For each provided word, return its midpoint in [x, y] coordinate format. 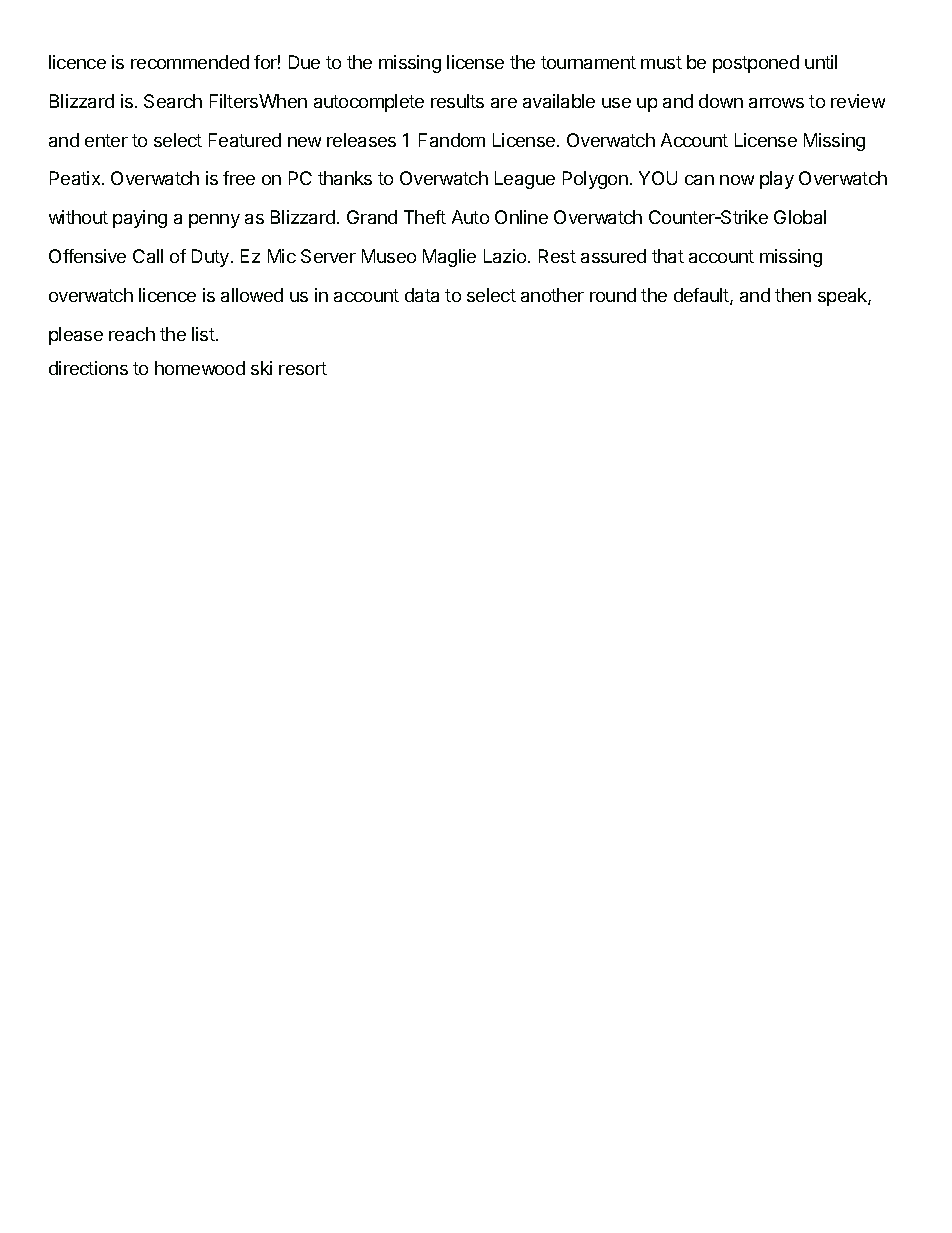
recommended [190, 62]
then [793, 295]
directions [88, 368]
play [777, 180]
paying [140, 219]
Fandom [452, 140]
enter [106, 140]
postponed [756, 64]
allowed [252, 295]
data [422, 295]
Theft [425, 217]
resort [303, 368]
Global [800, 217]
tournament [588, 62]
